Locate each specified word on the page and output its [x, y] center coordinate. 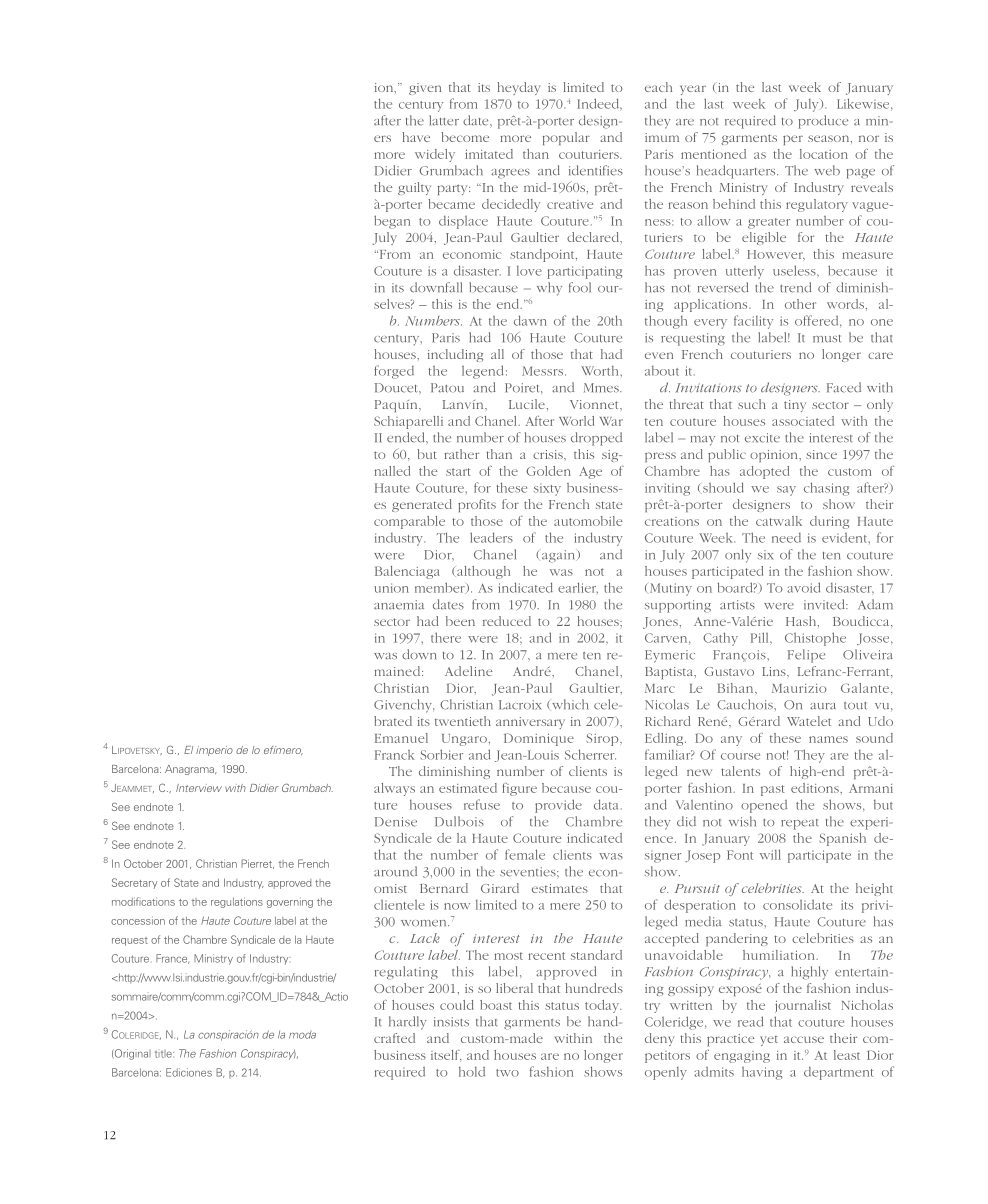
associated [803, 421]
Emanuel [401, 738]
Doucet [397, 388]
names [828, 739]
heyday [518, 88]
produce [823, 122]
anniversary [530, 723]
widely [435, 155]
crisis [549, 454]
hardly [408, 1023]
